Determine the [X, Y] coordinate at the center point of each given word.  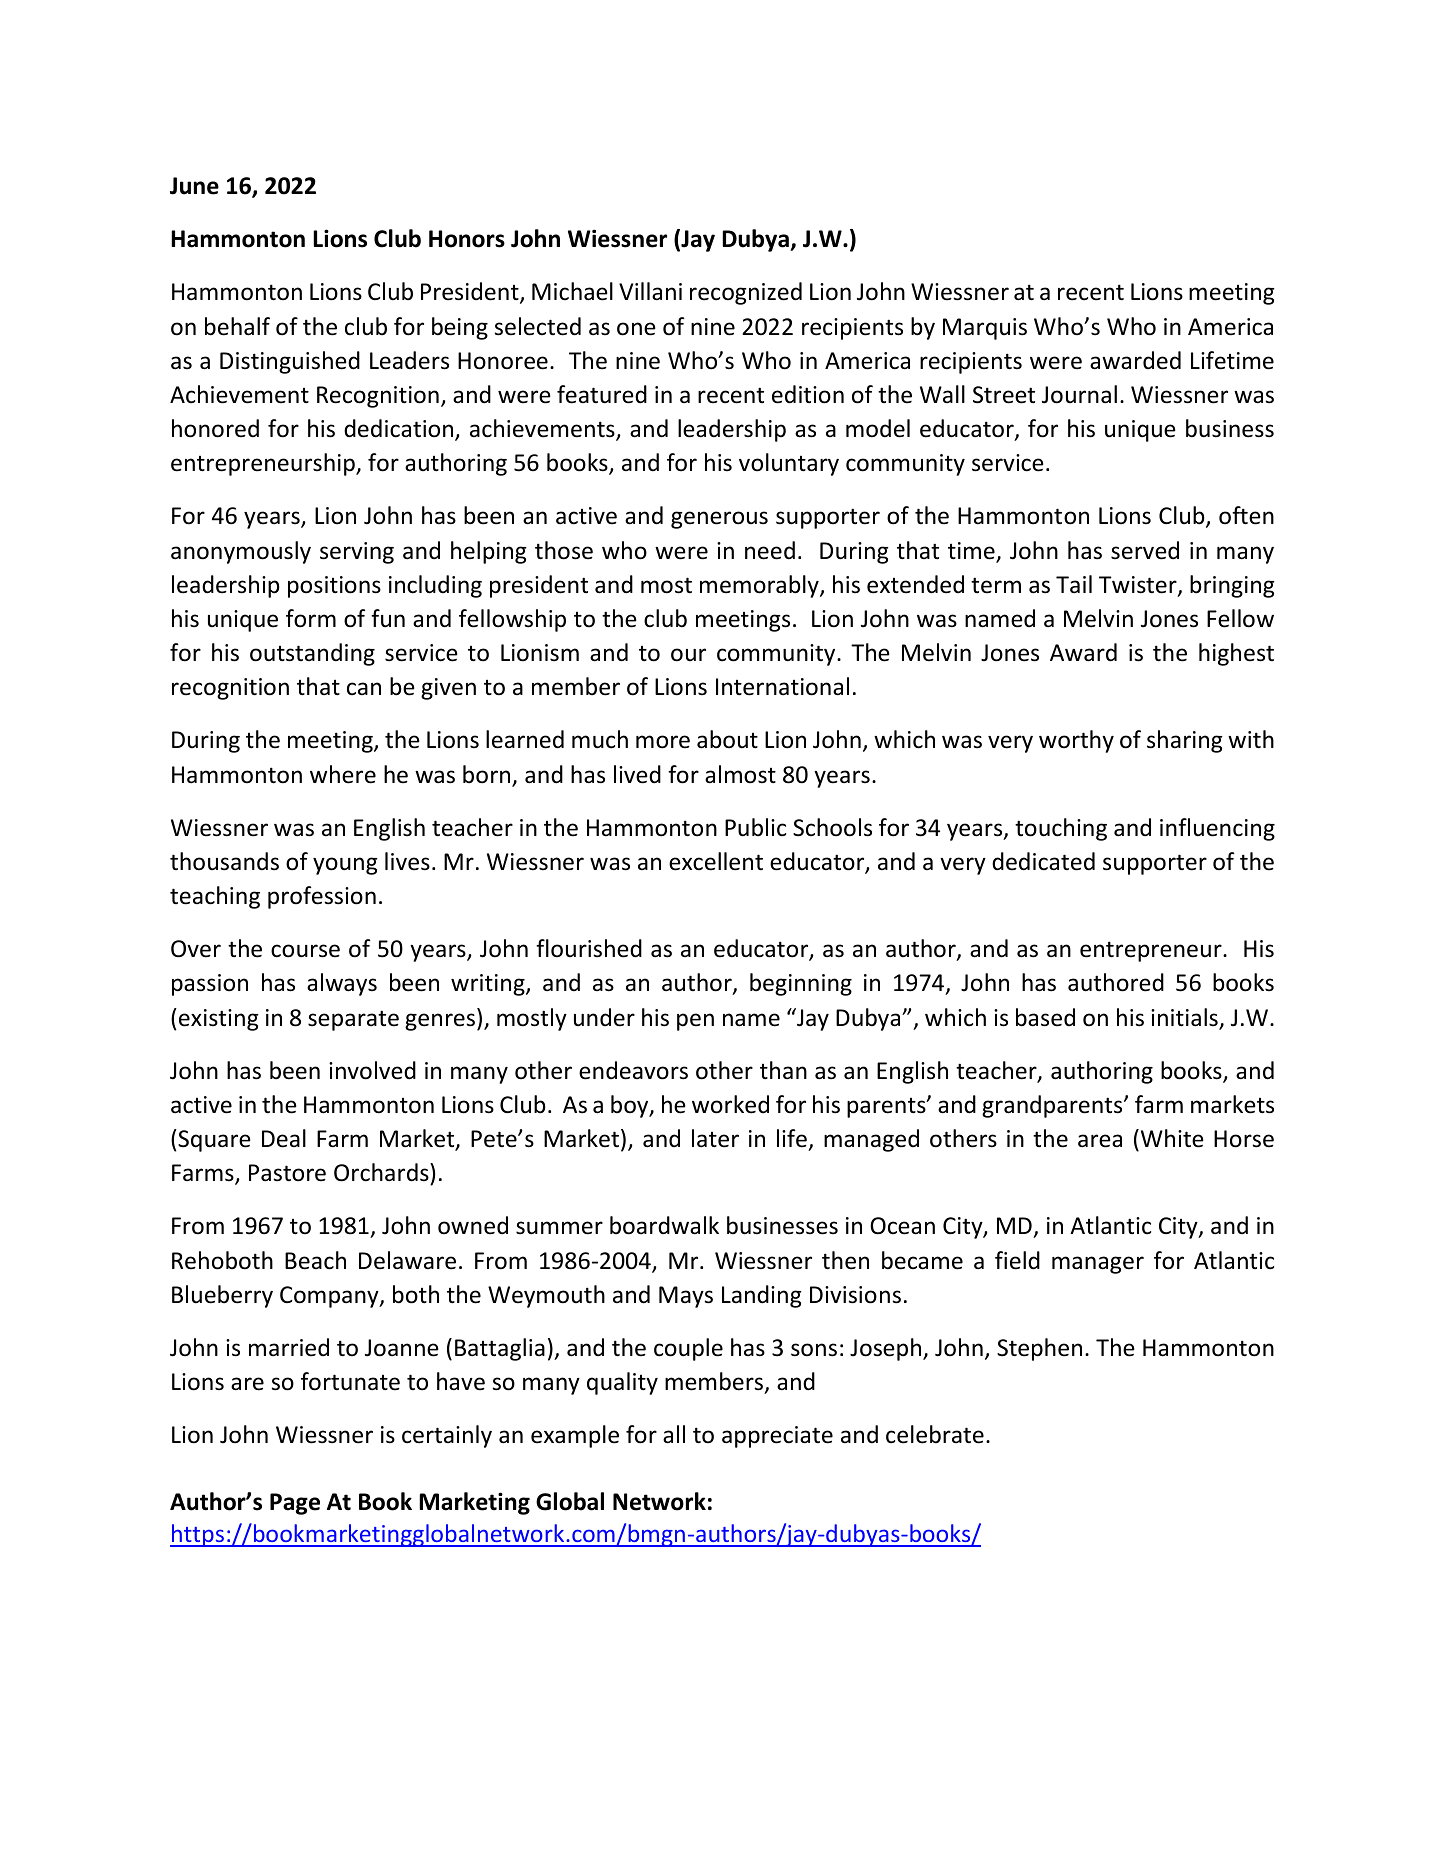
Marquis [985, 329]
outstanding [312, 654]
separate [353, 1020]
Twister [1139, 586]
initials [1185, 1018]
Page [295, 1504]
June [194, 186]
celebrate [935, 1434]
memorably [760, 586]
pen [695, 1022]
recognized [746, 293]
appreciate [777, 1437]
